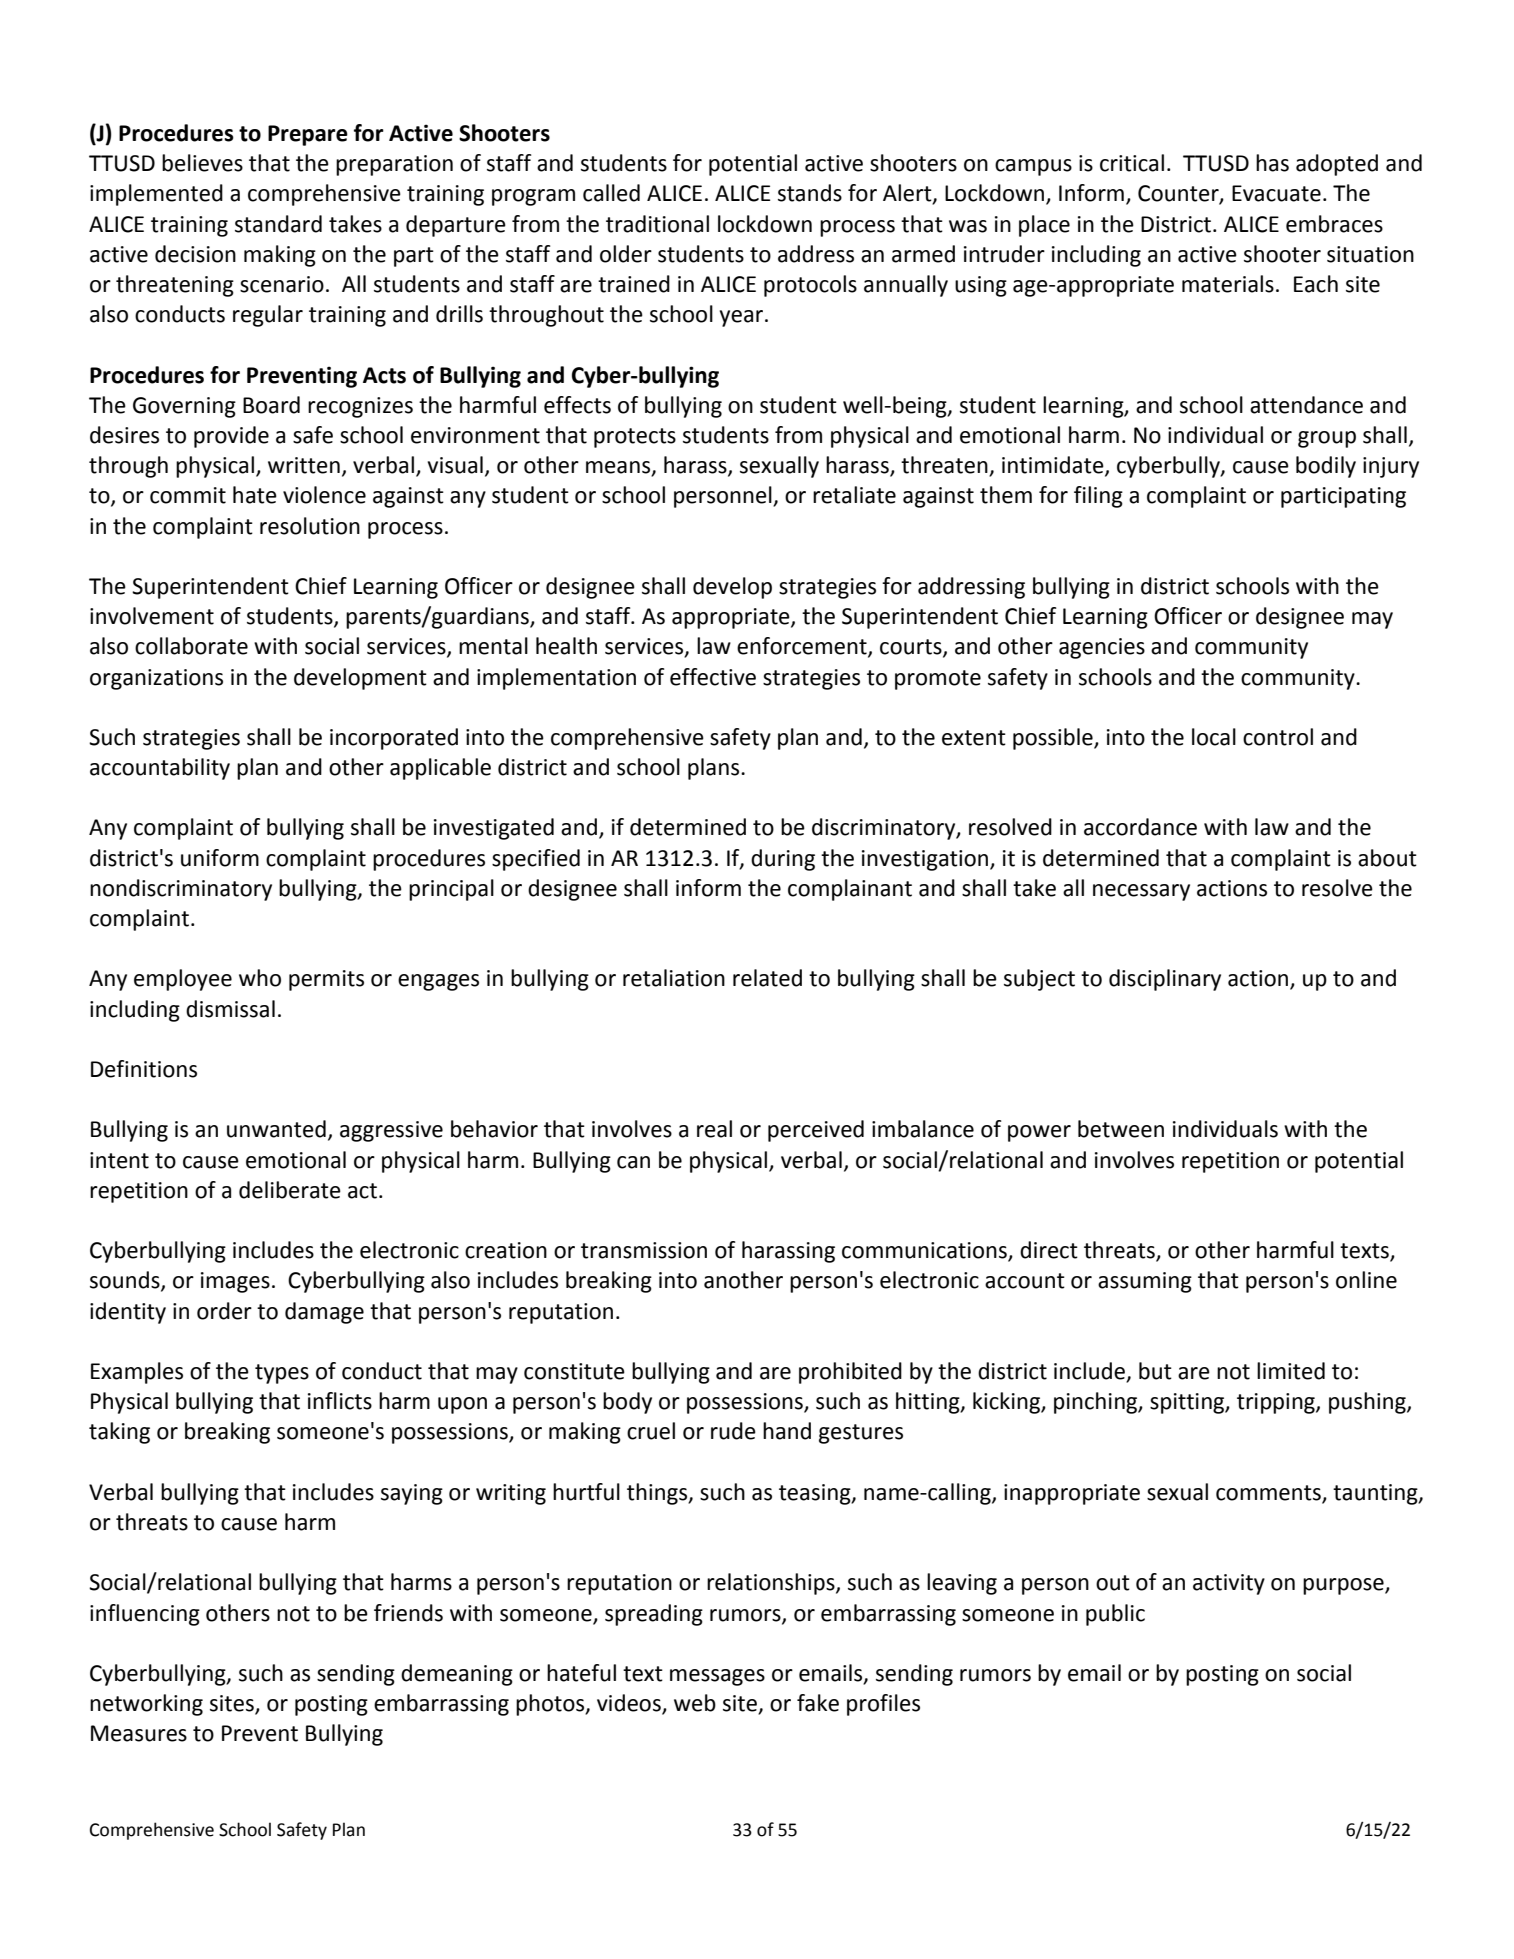 This document has height=1959, width=1514. Describe the element at coordinates (1165, 980) in the document. I see `disciplinary` at that location.
